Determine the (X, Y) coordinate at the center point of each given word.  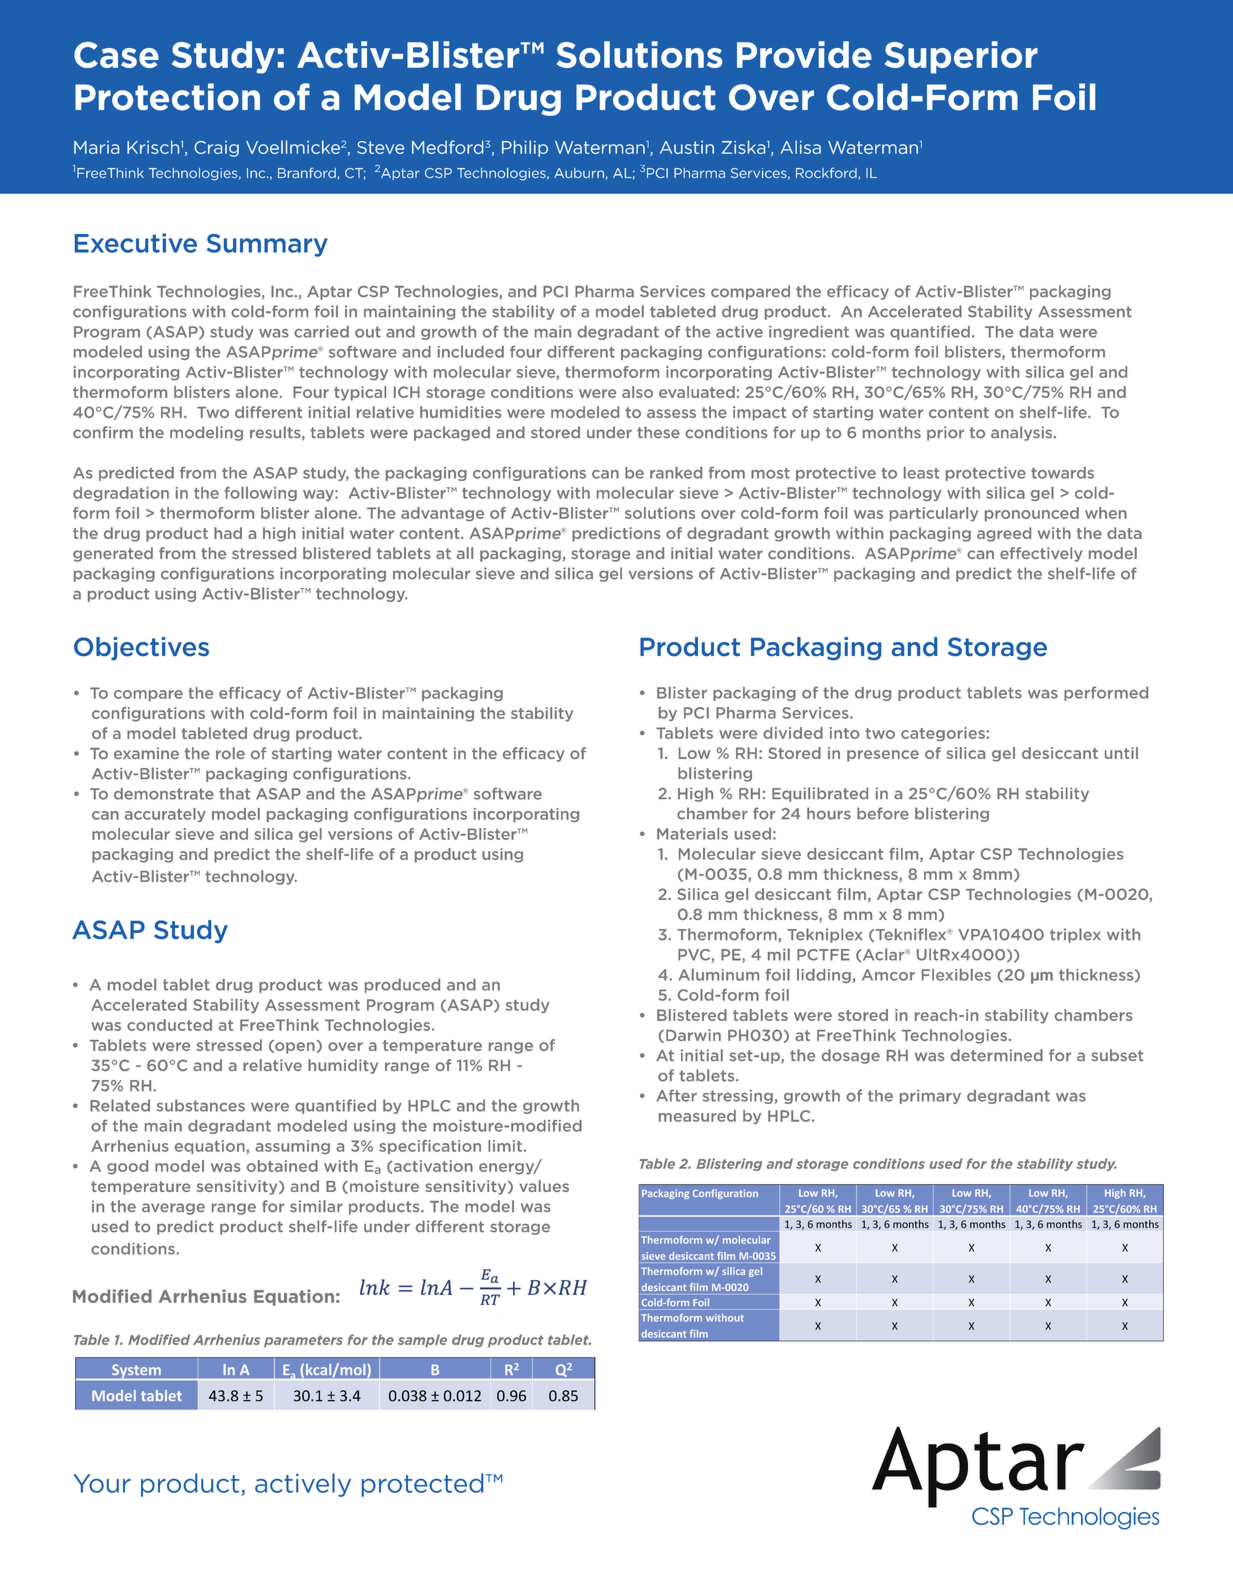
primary (930, 1097)
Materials (692, 834)
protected (422, 1485)
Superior (961, 57)
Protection (167, 97)
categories (943, 734)
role (230, 753)
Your (102, 1483)
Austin (687, 147)
